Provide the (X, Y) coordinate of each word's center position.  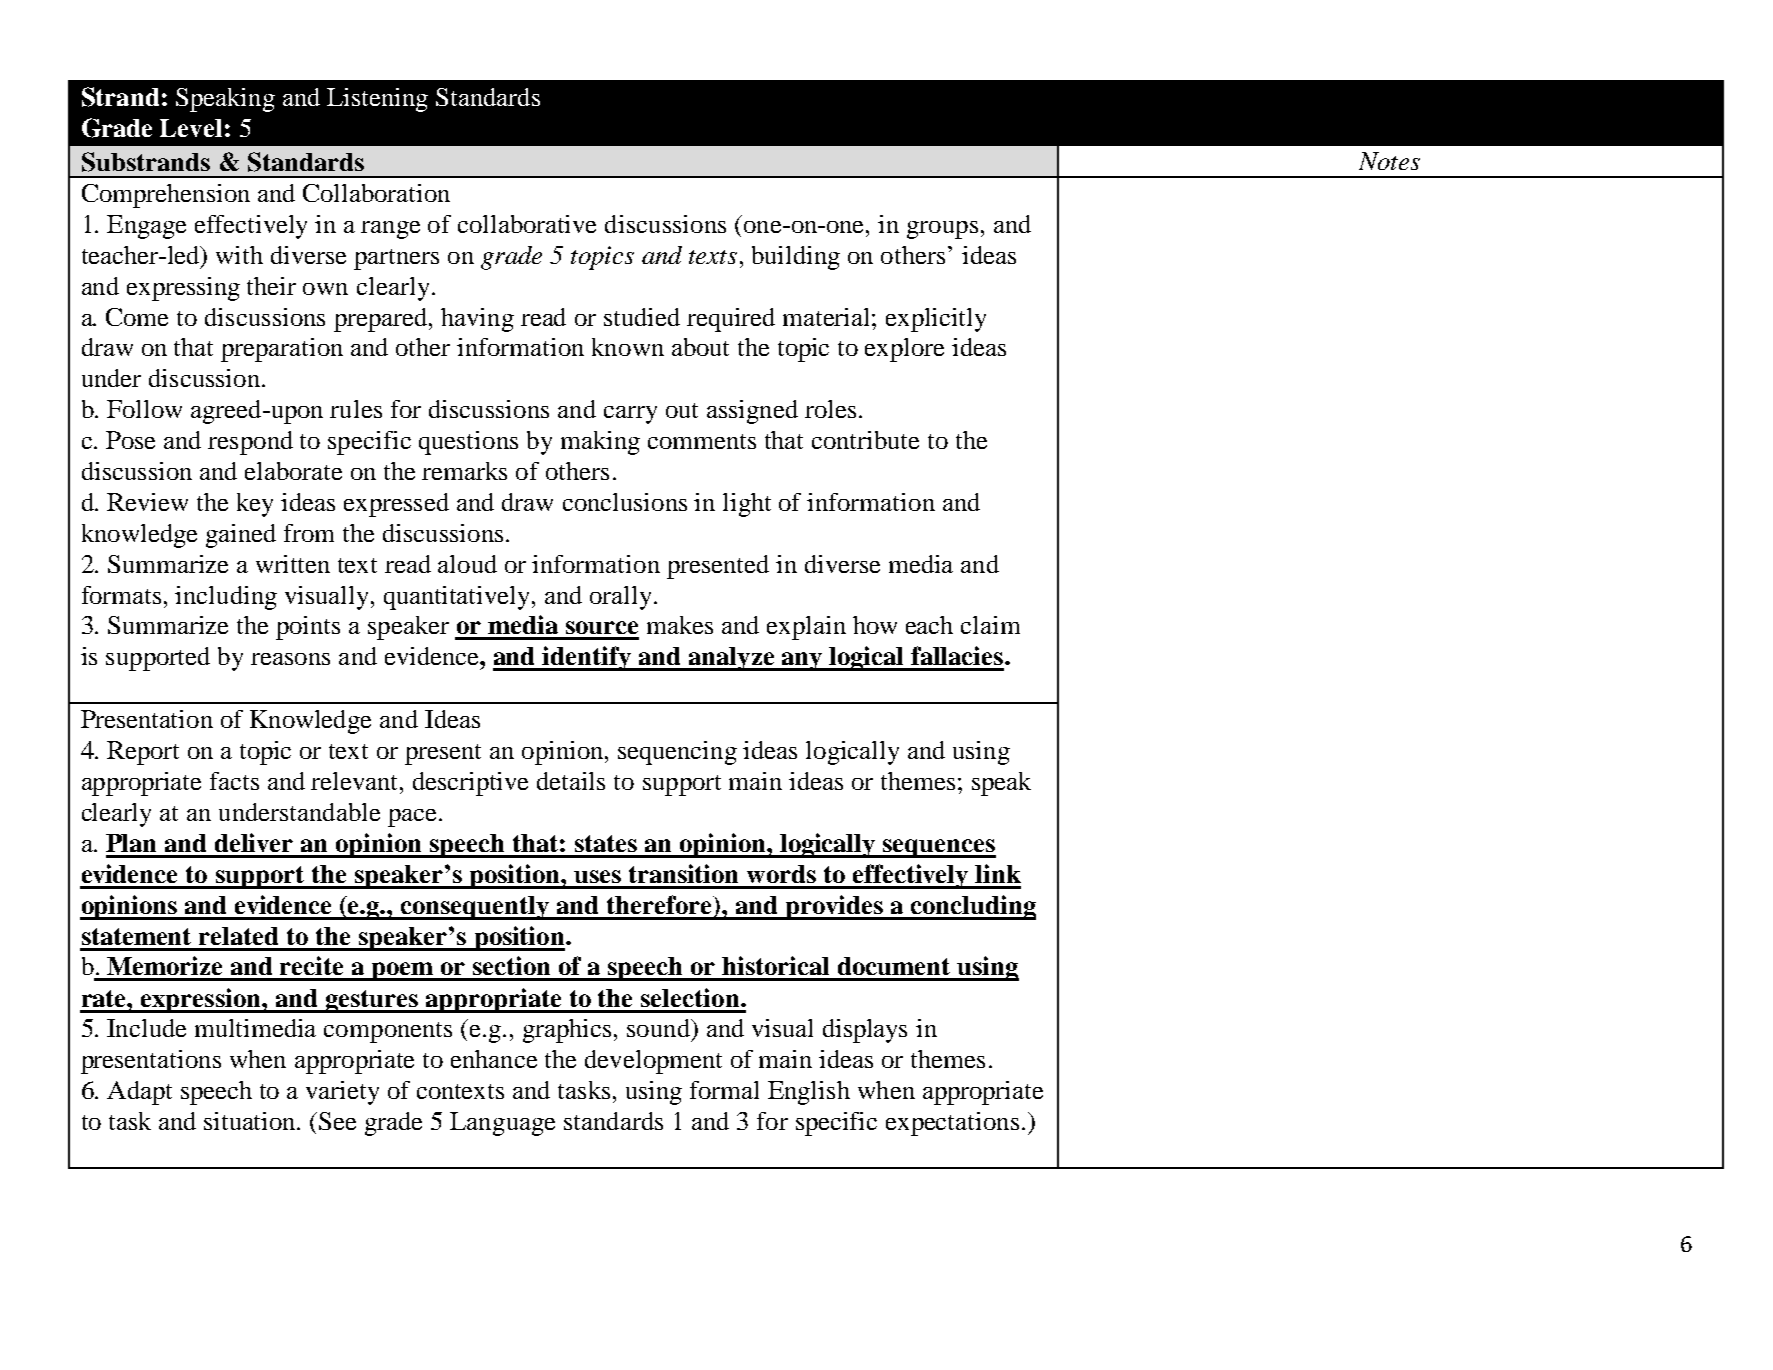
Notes (1389, 161)
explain (806, 628)
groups (942, 230)
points (308, 628)
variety (342, 1093)
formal (724, 1090)
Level (191, 128)
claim (990, 625)
